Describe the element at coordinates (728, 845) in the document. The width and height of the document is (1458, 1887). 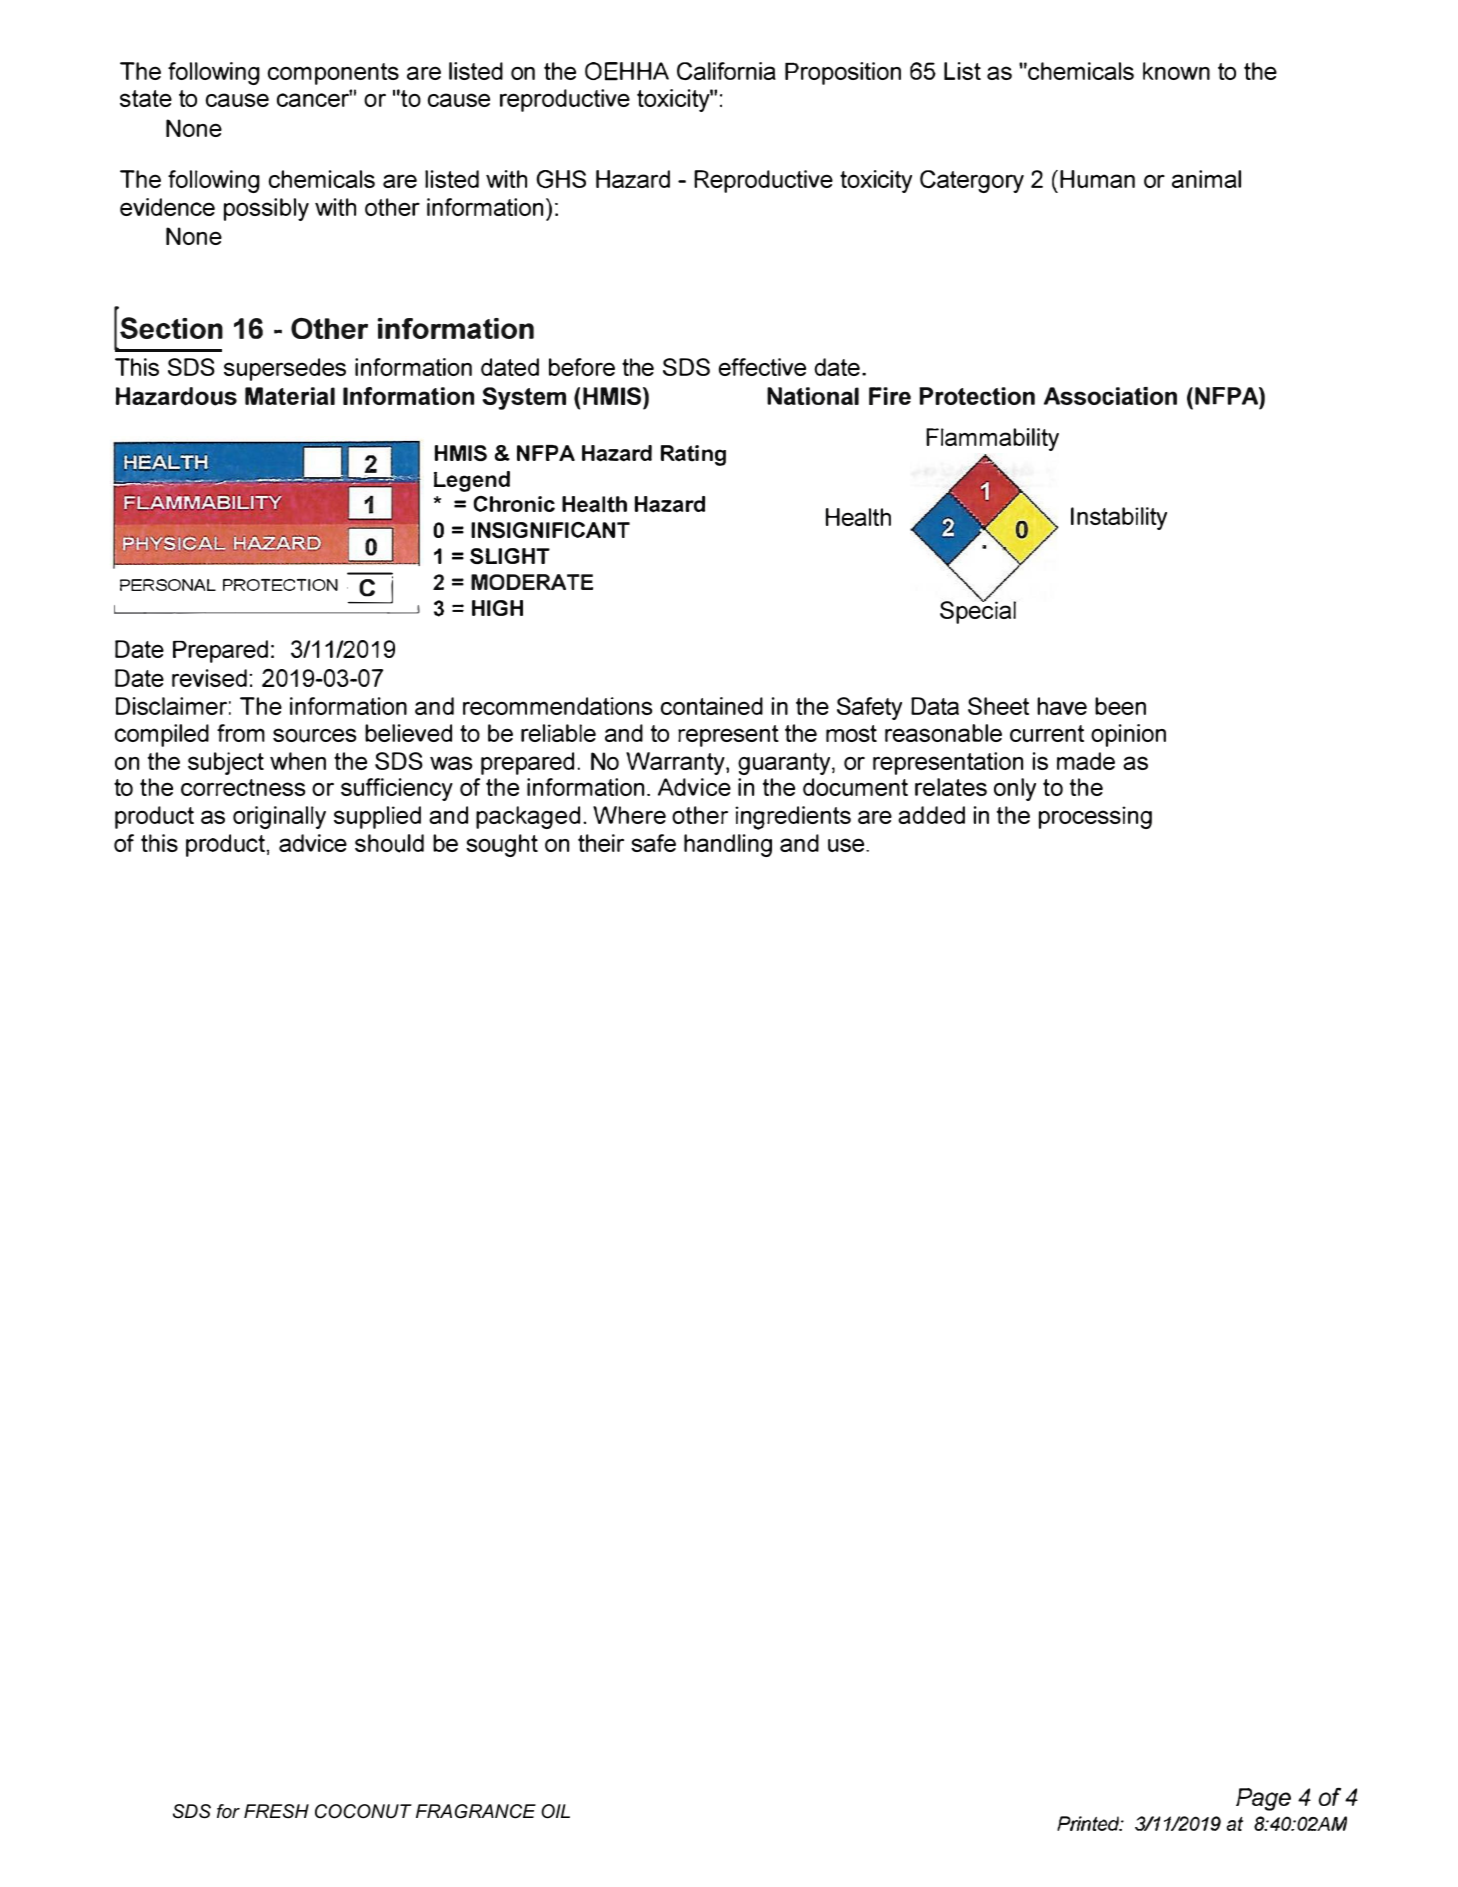
I see `handling` at that location.
